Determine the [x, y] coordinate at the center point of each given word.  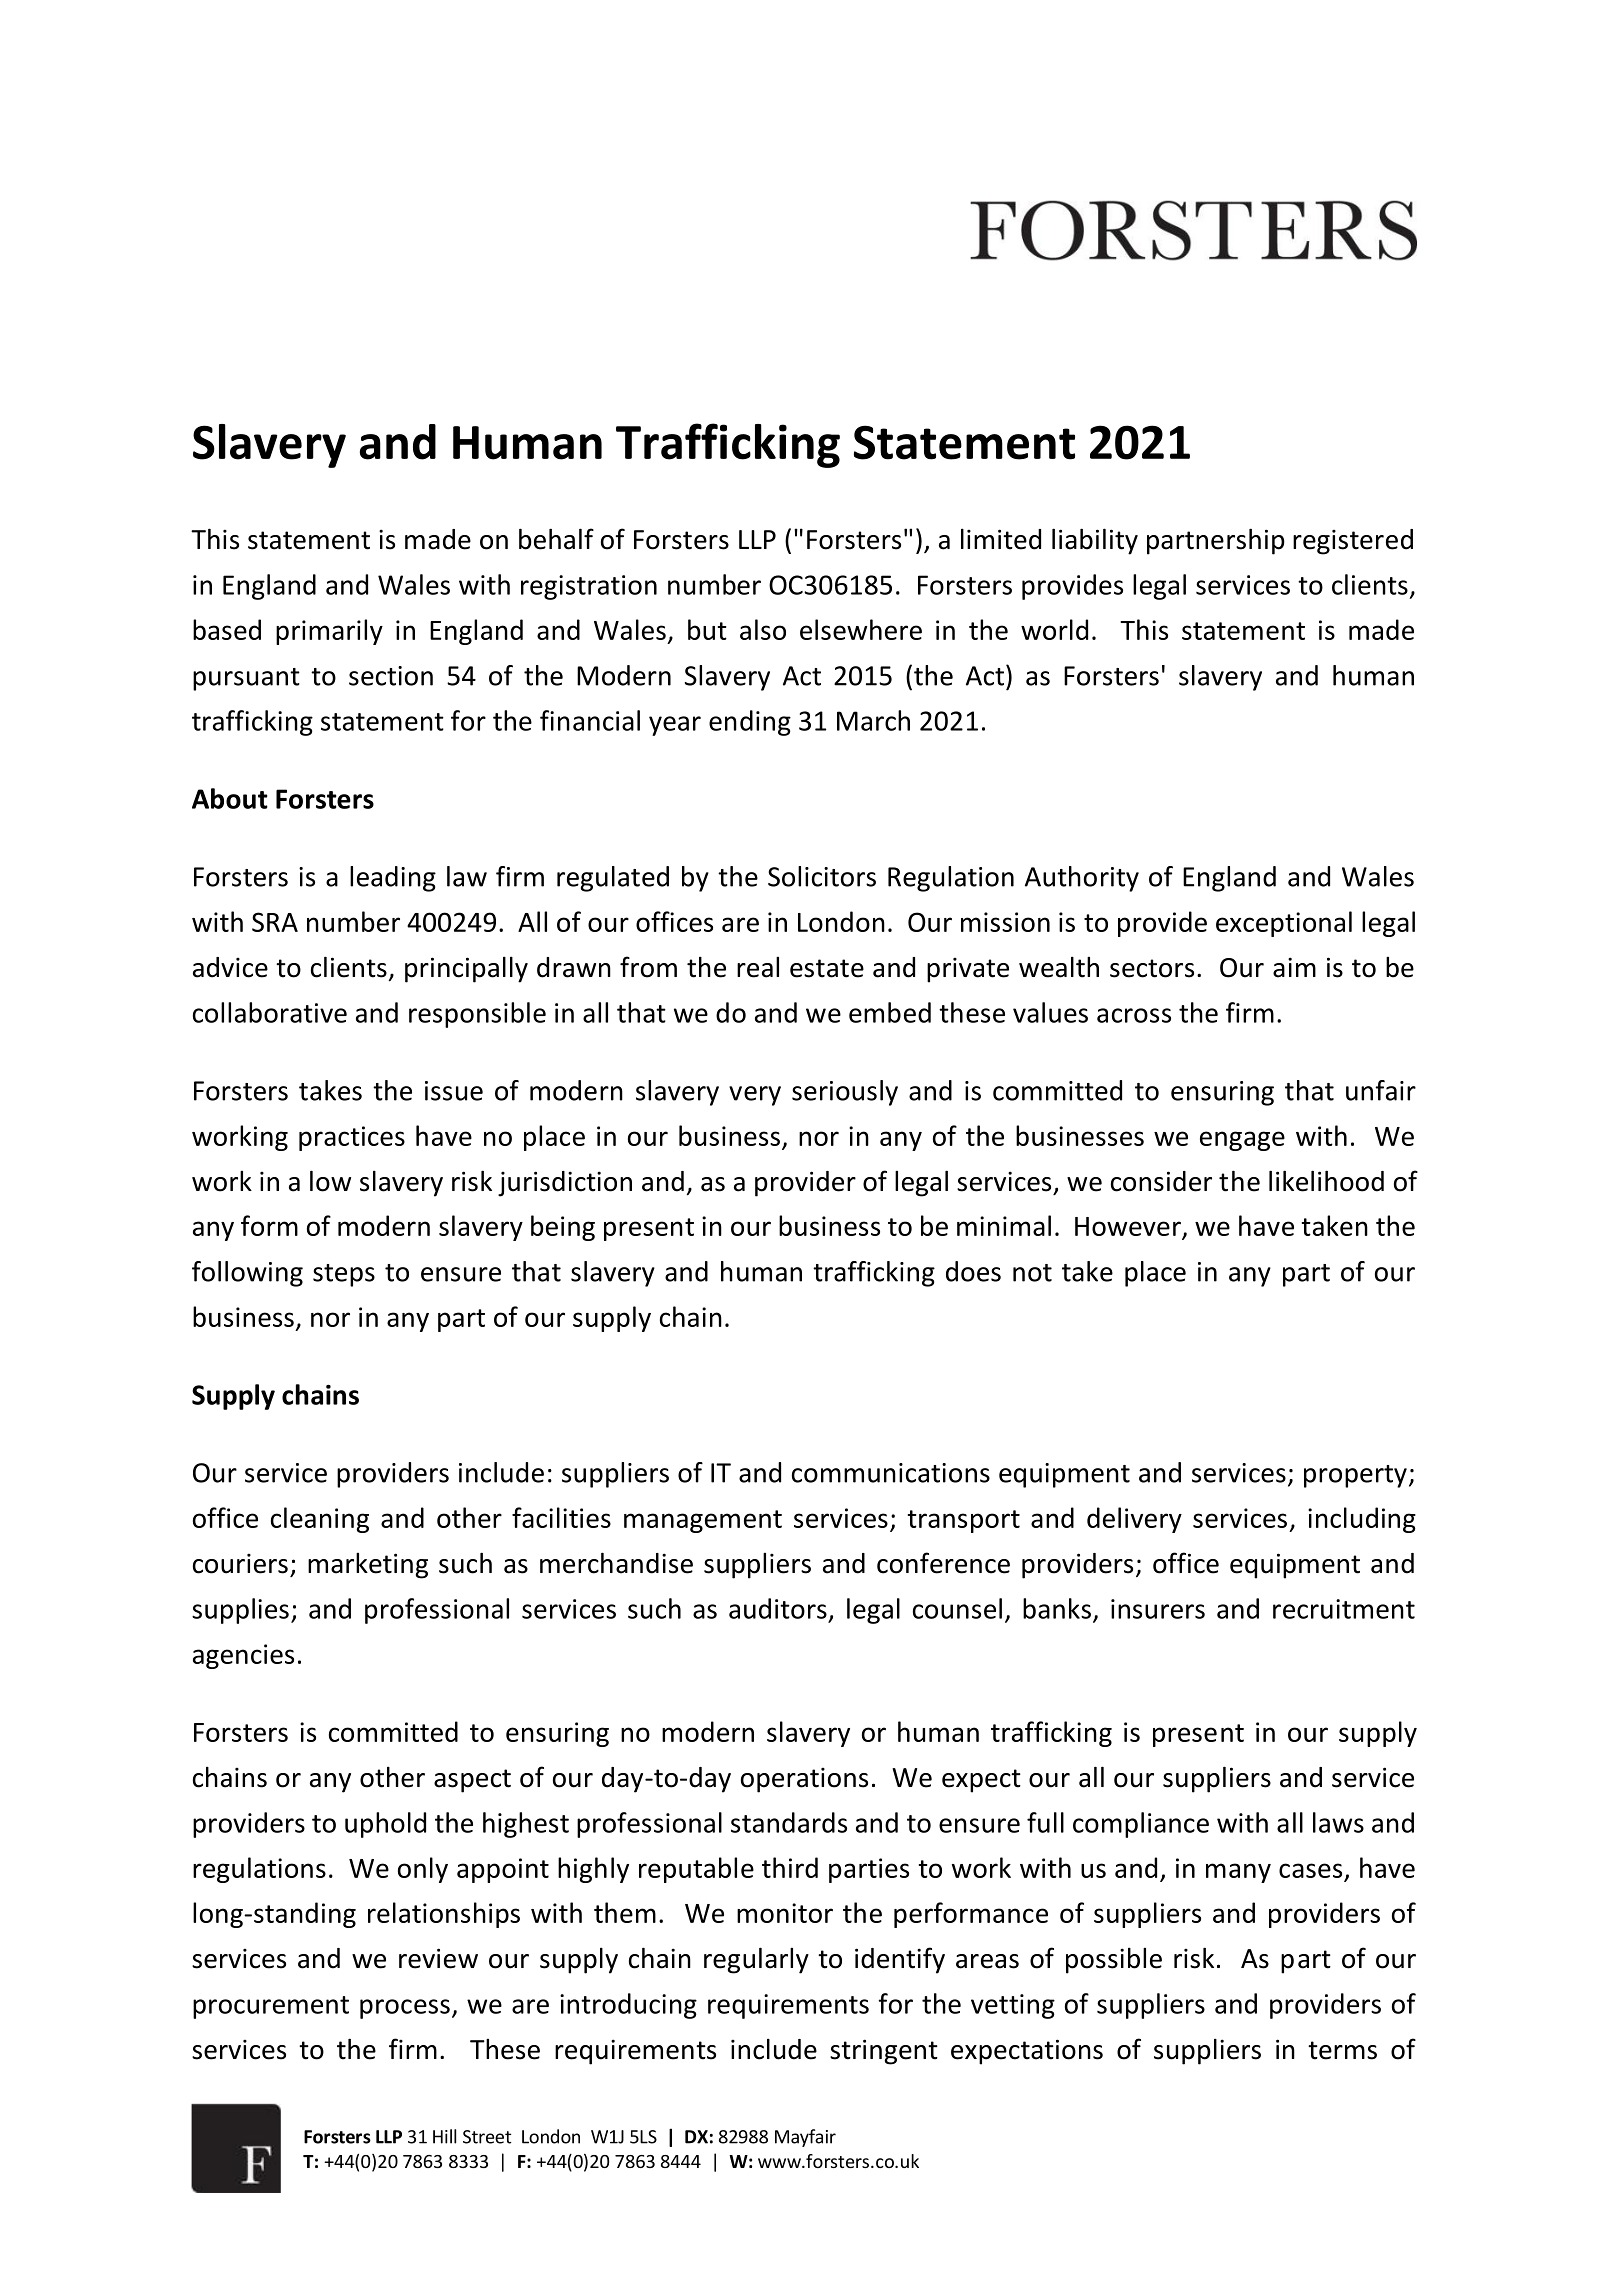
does [973, 1271]
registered [1353, 542]
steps [344, 1275]
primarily [329, 632]
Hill [444, 2136]
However [1129, 1228]
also [763, 629]
